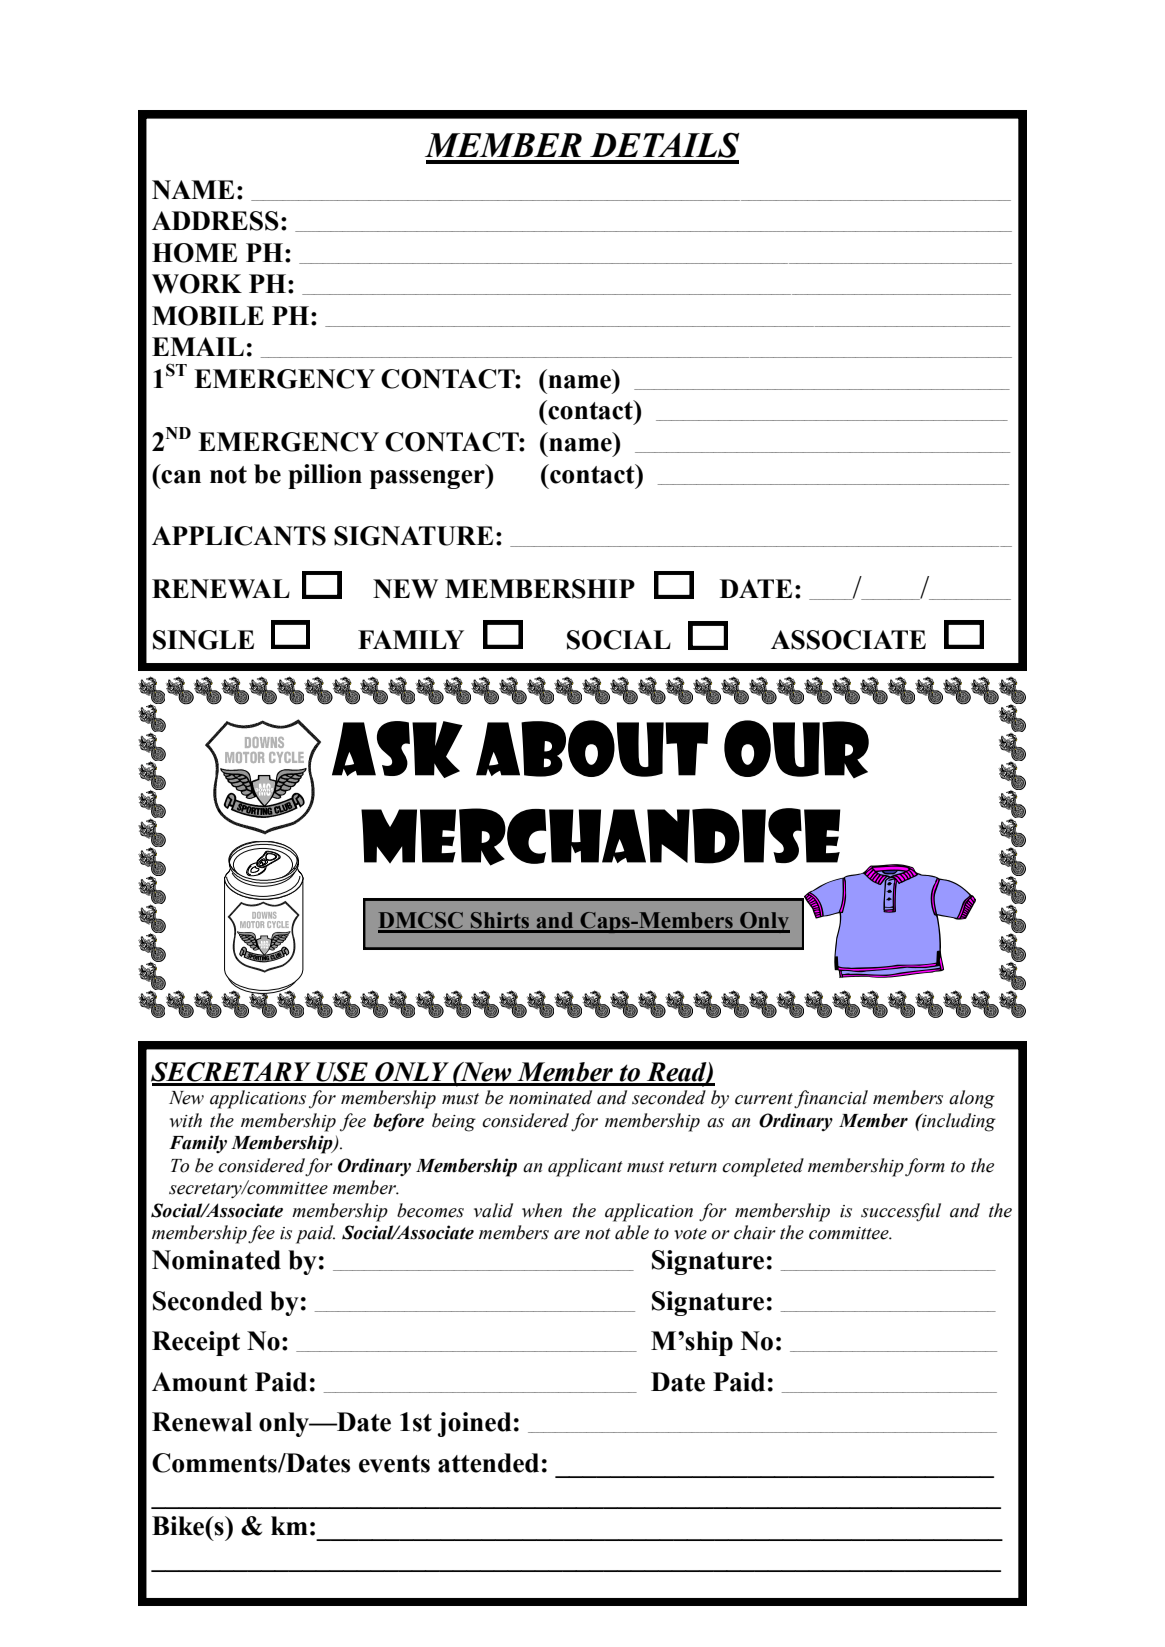  What do you see at coordinates (592, 748) in the image?
I see `about` at bounding box center [592, 748].
